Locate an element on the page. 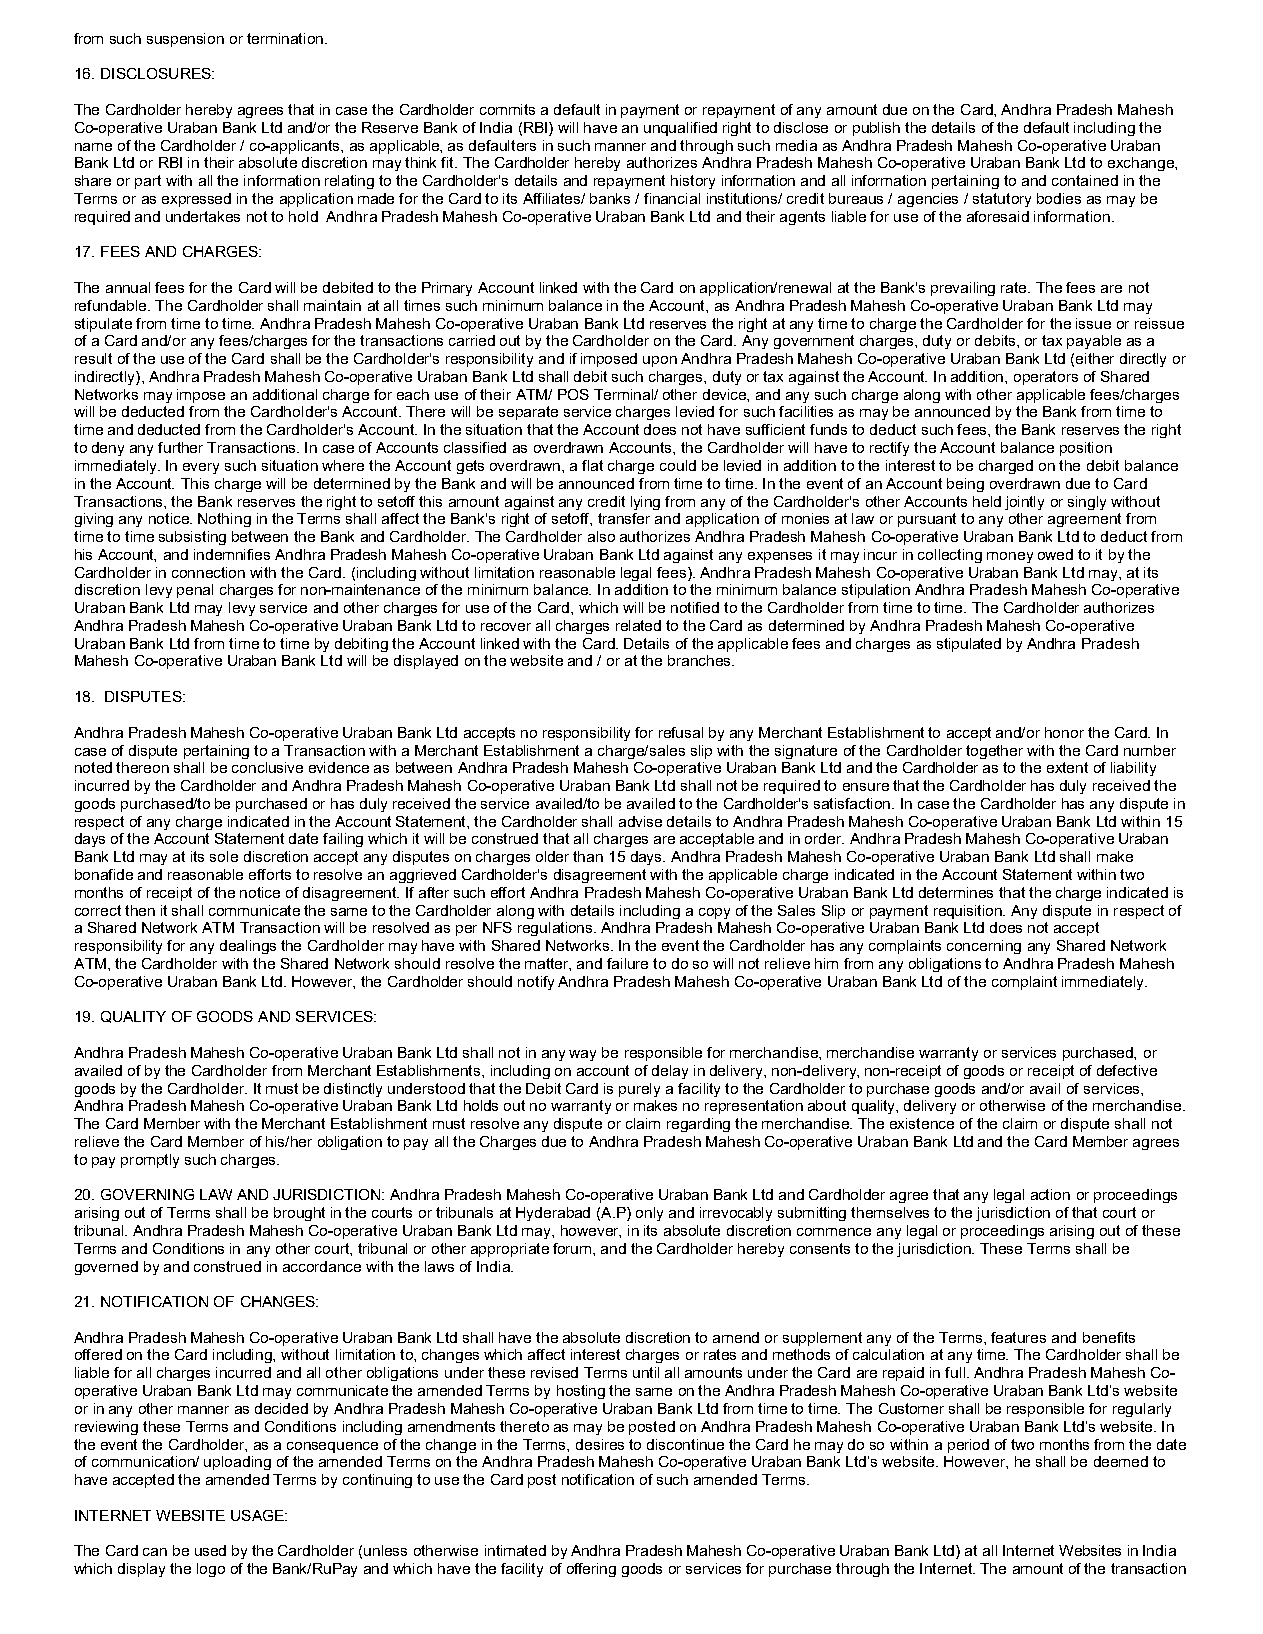  unqualified is located at coordinates (680, 129).
